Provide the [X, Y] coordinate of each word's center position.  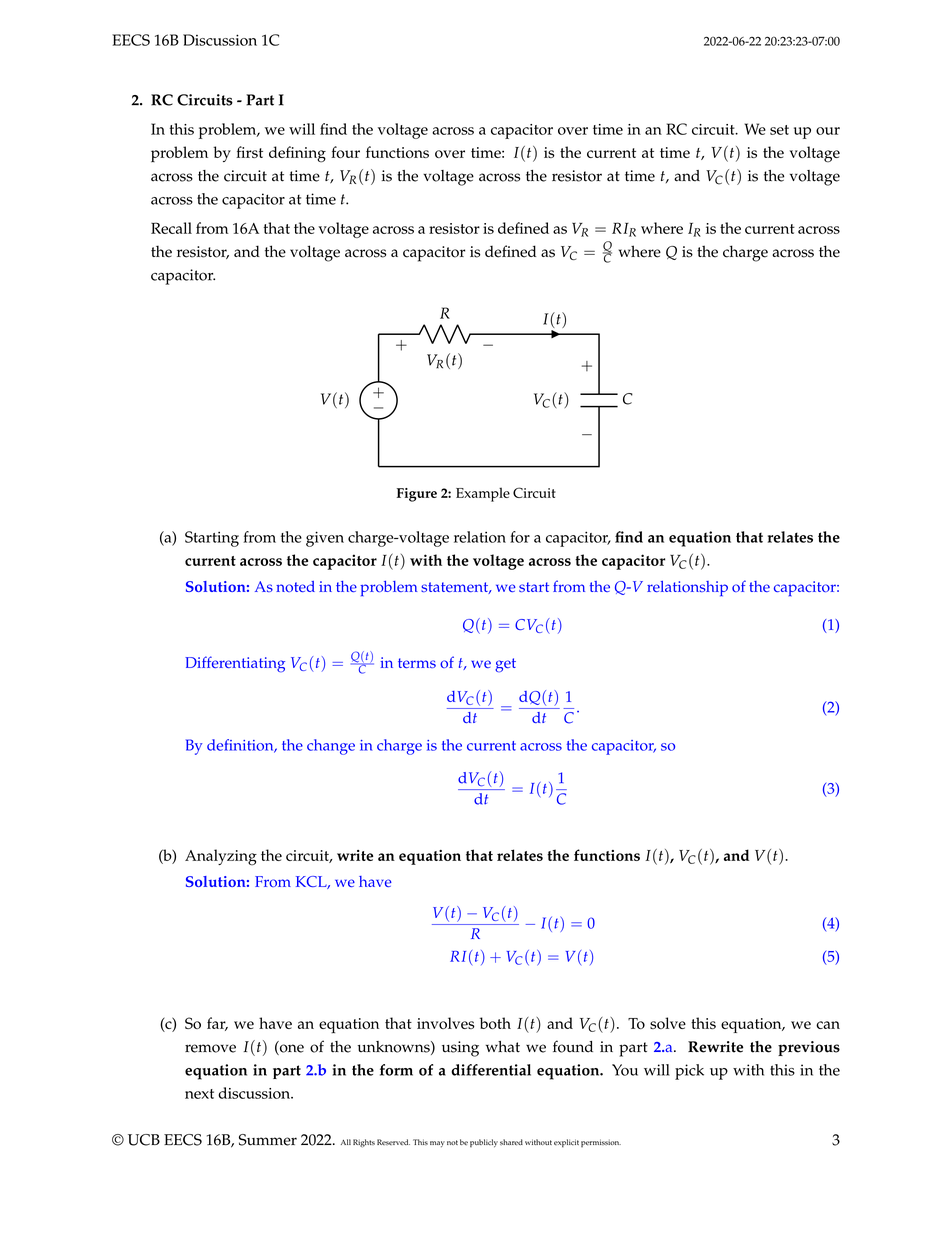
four [345, 152]
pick [689, 1072]
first [249, 152]
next [199, 1094]
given [325, 539]
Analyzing [221, 857]
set [779, 130]
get [505, 665]
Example [483, 494]
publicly [484, 1143]
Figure [417, 495]
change [331, 747]
